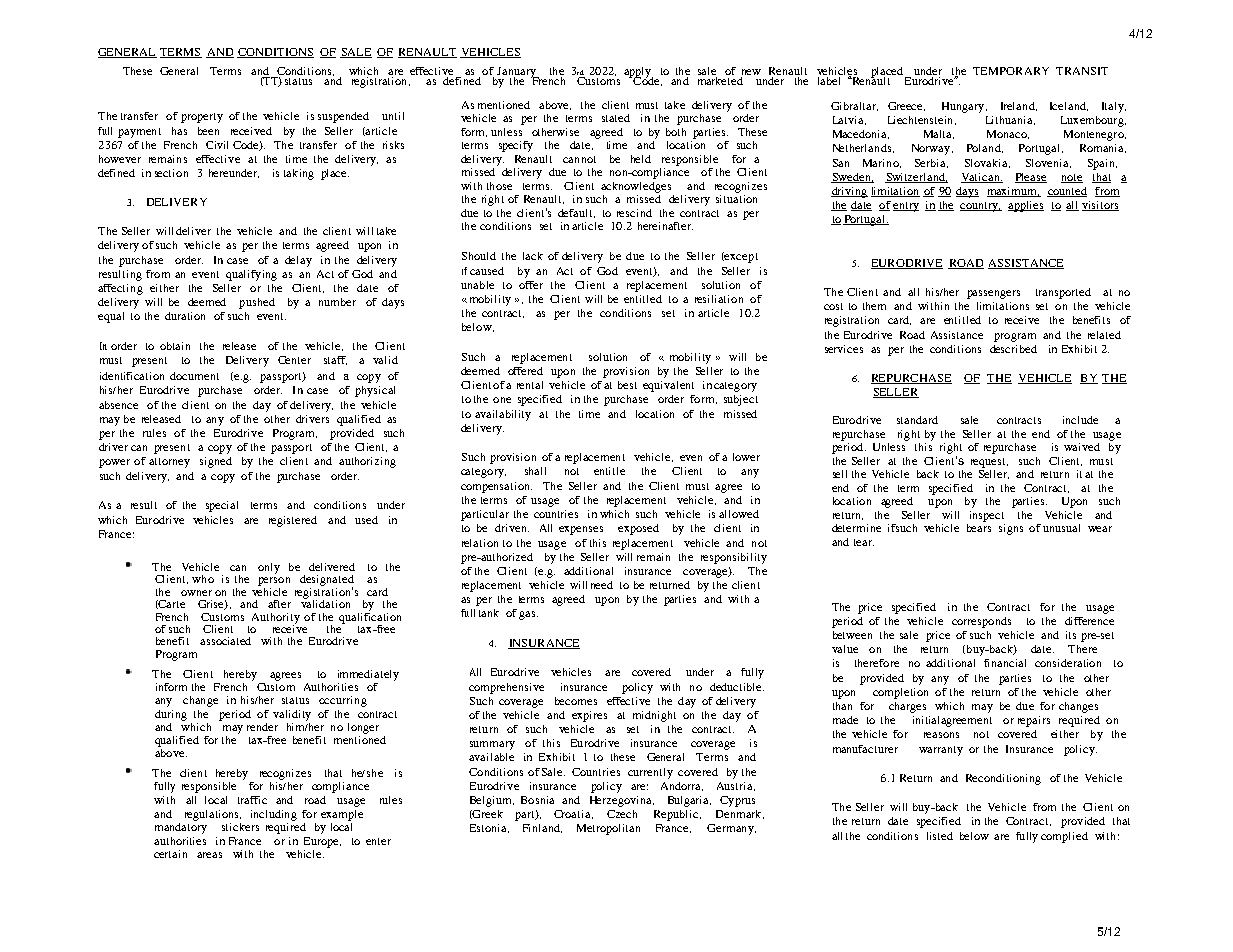 The height and width of the screenshot is (952, 1233). I want to click on best, so click(627, 385).
